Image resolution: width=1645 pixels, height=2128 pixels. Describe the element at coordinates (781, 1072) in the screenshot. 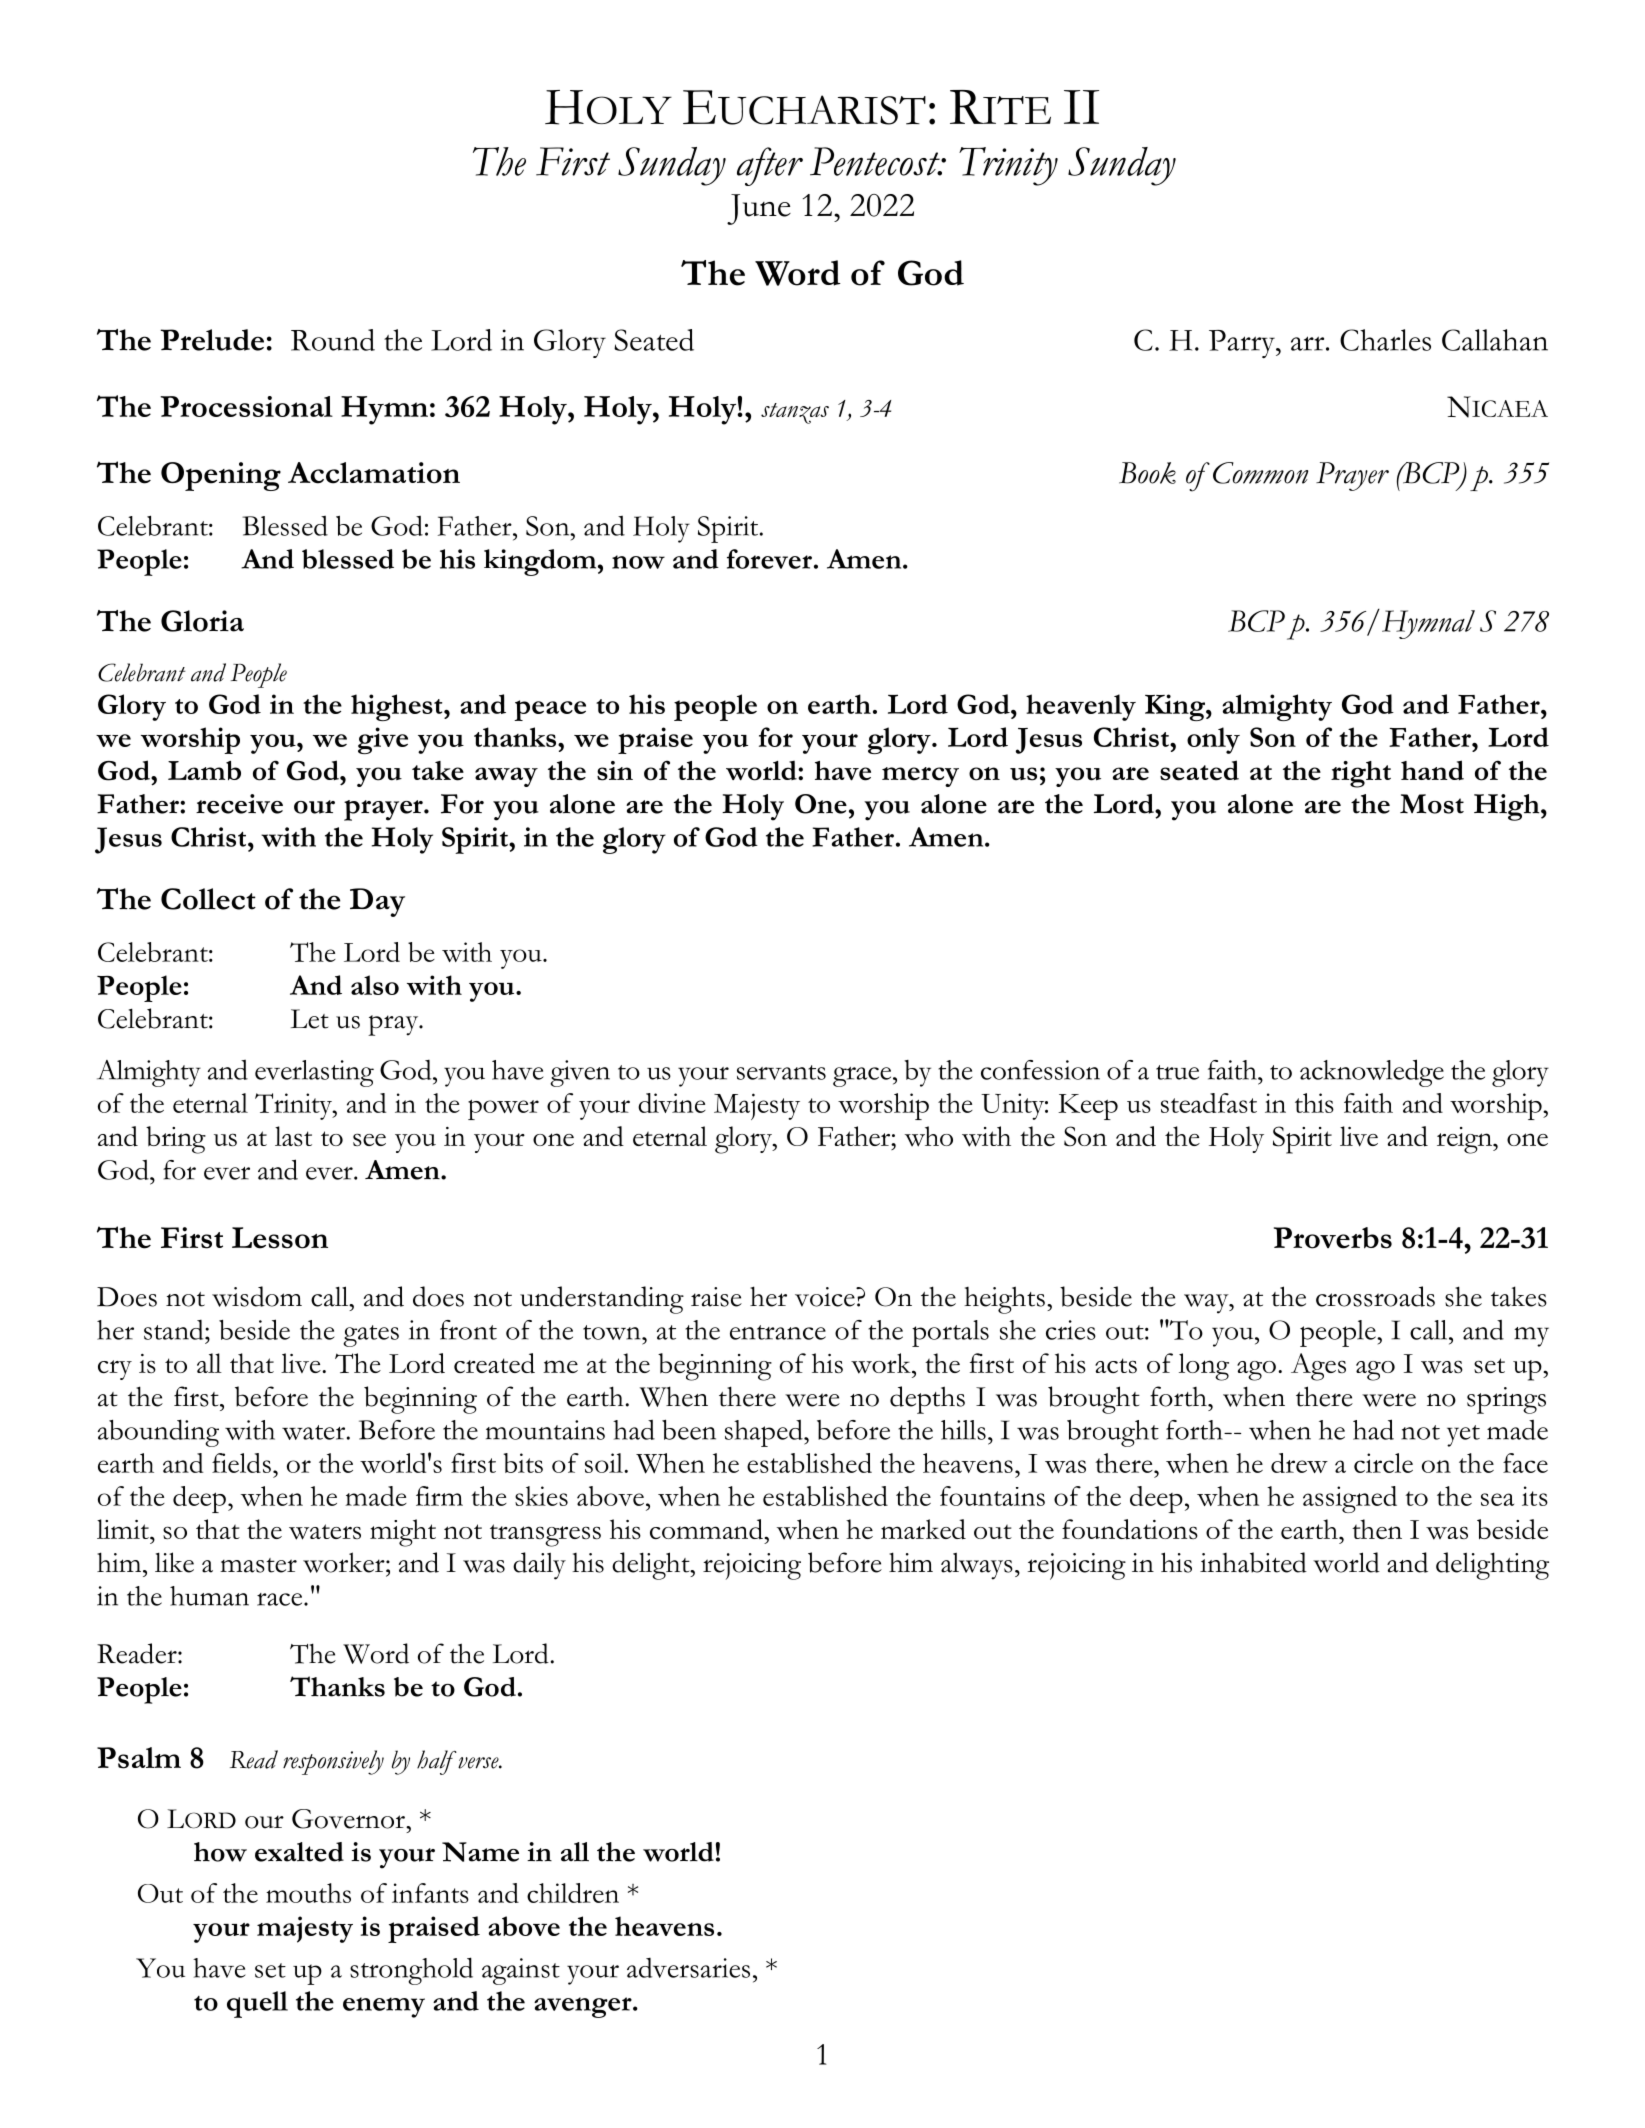

I see `servants` at that location.
